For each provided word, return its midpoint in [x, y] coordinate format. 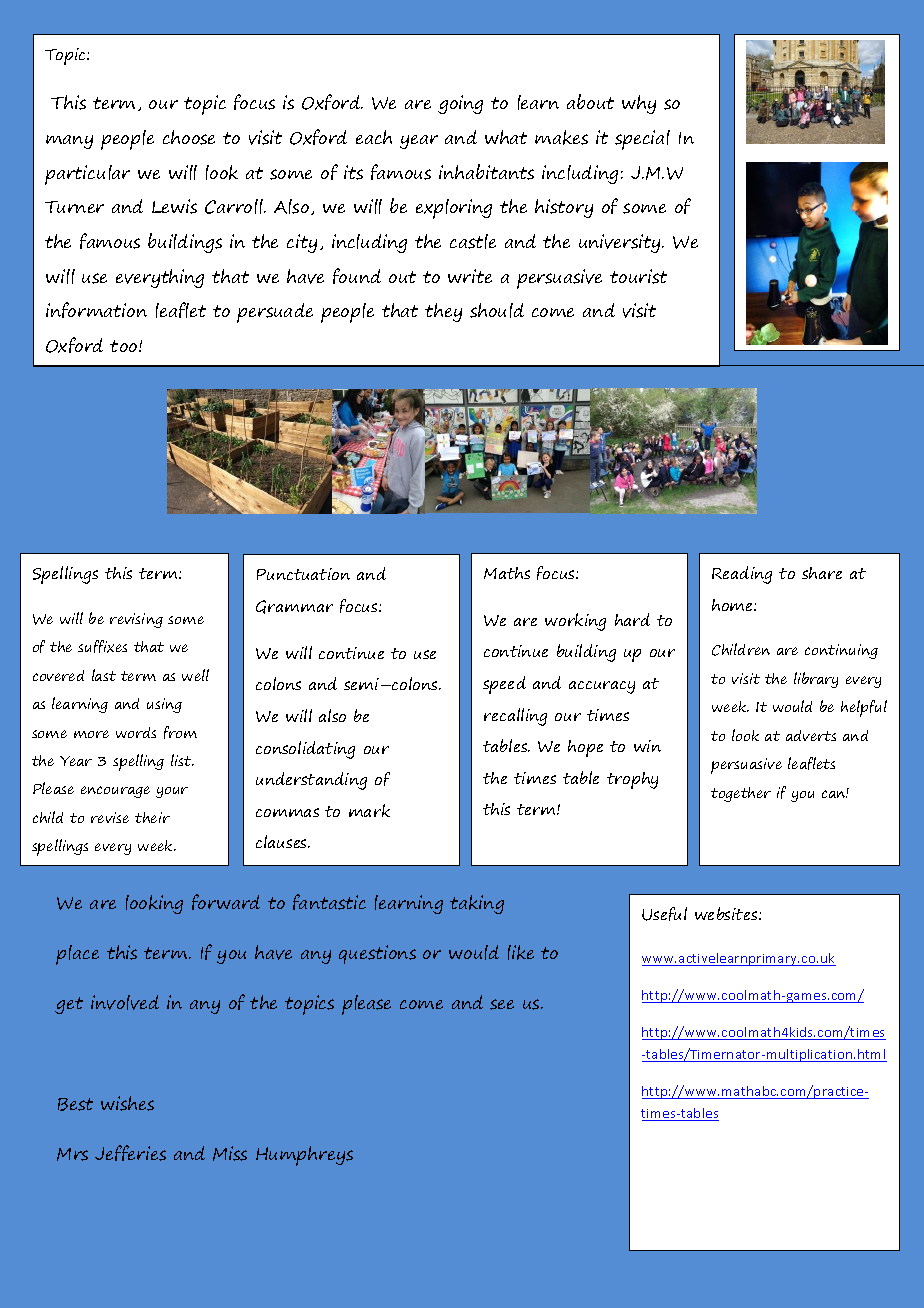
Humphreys [304, 1156]
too [125, 346]
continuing [841, 651]
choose [189, 137]
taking [477, 904]
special [642, 140]
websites [727, 913]
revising [136, 620]
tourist [638, 276]
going [460, 104]
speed [504, 685]
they [443, 312]
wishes [127, 1103]
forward [226, 902]
